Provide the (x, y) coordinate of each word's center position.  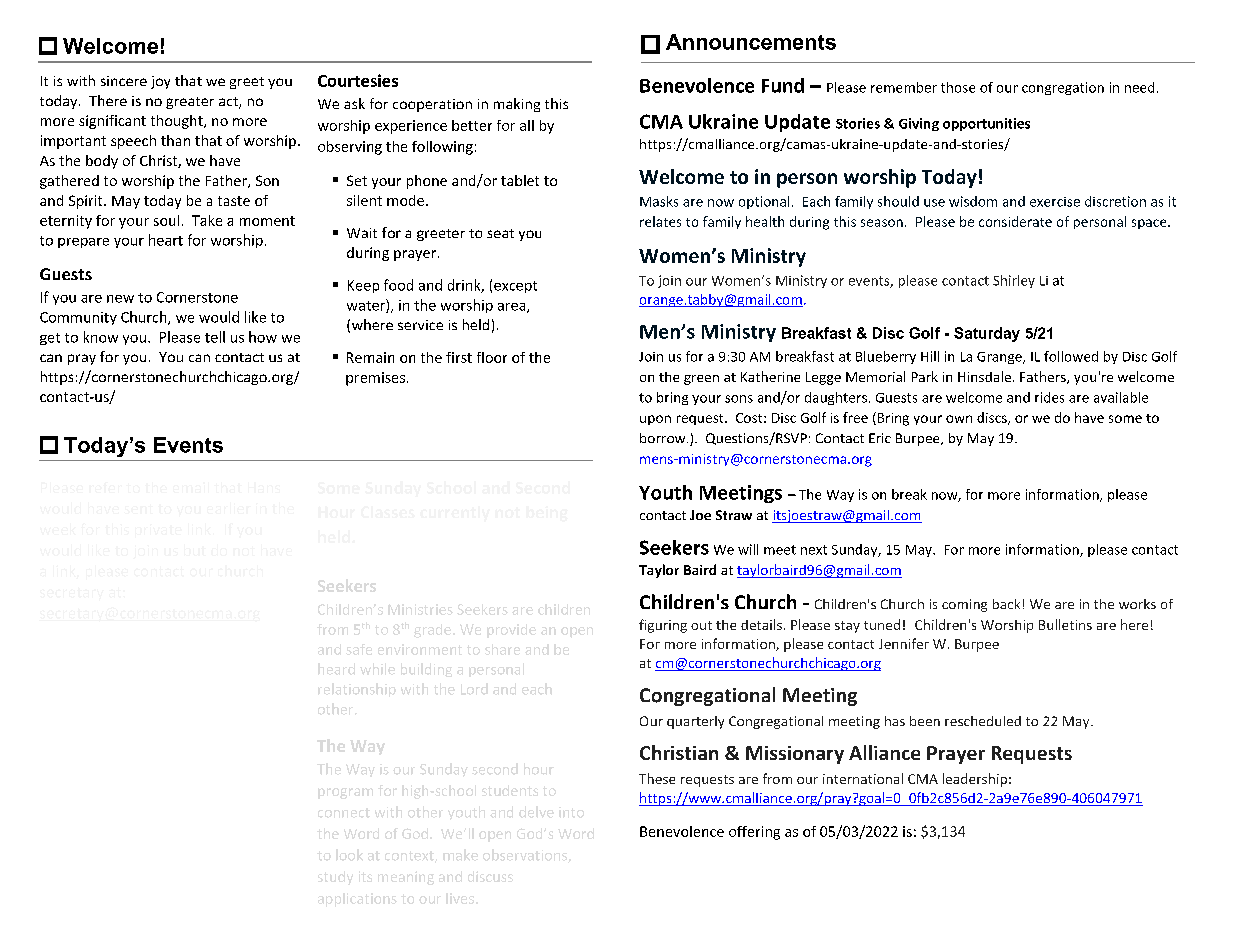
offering (754, 833)
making (517, 105)
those (958, 87)
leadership (975, 780)
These (657, 778)
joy (160, 82)
